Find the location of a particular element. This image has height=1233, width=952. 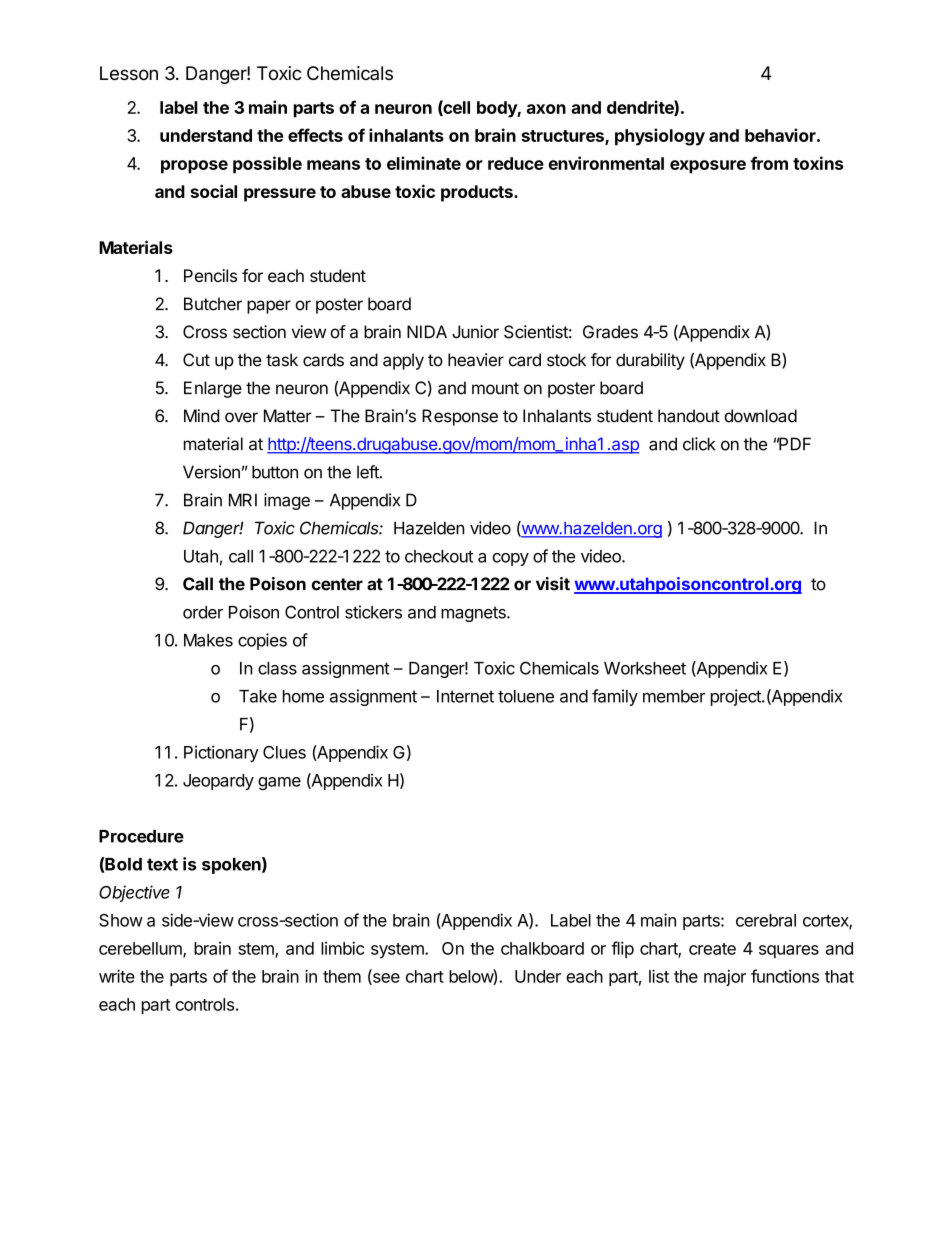

cerebellum is located at coordinates (141, 949).
